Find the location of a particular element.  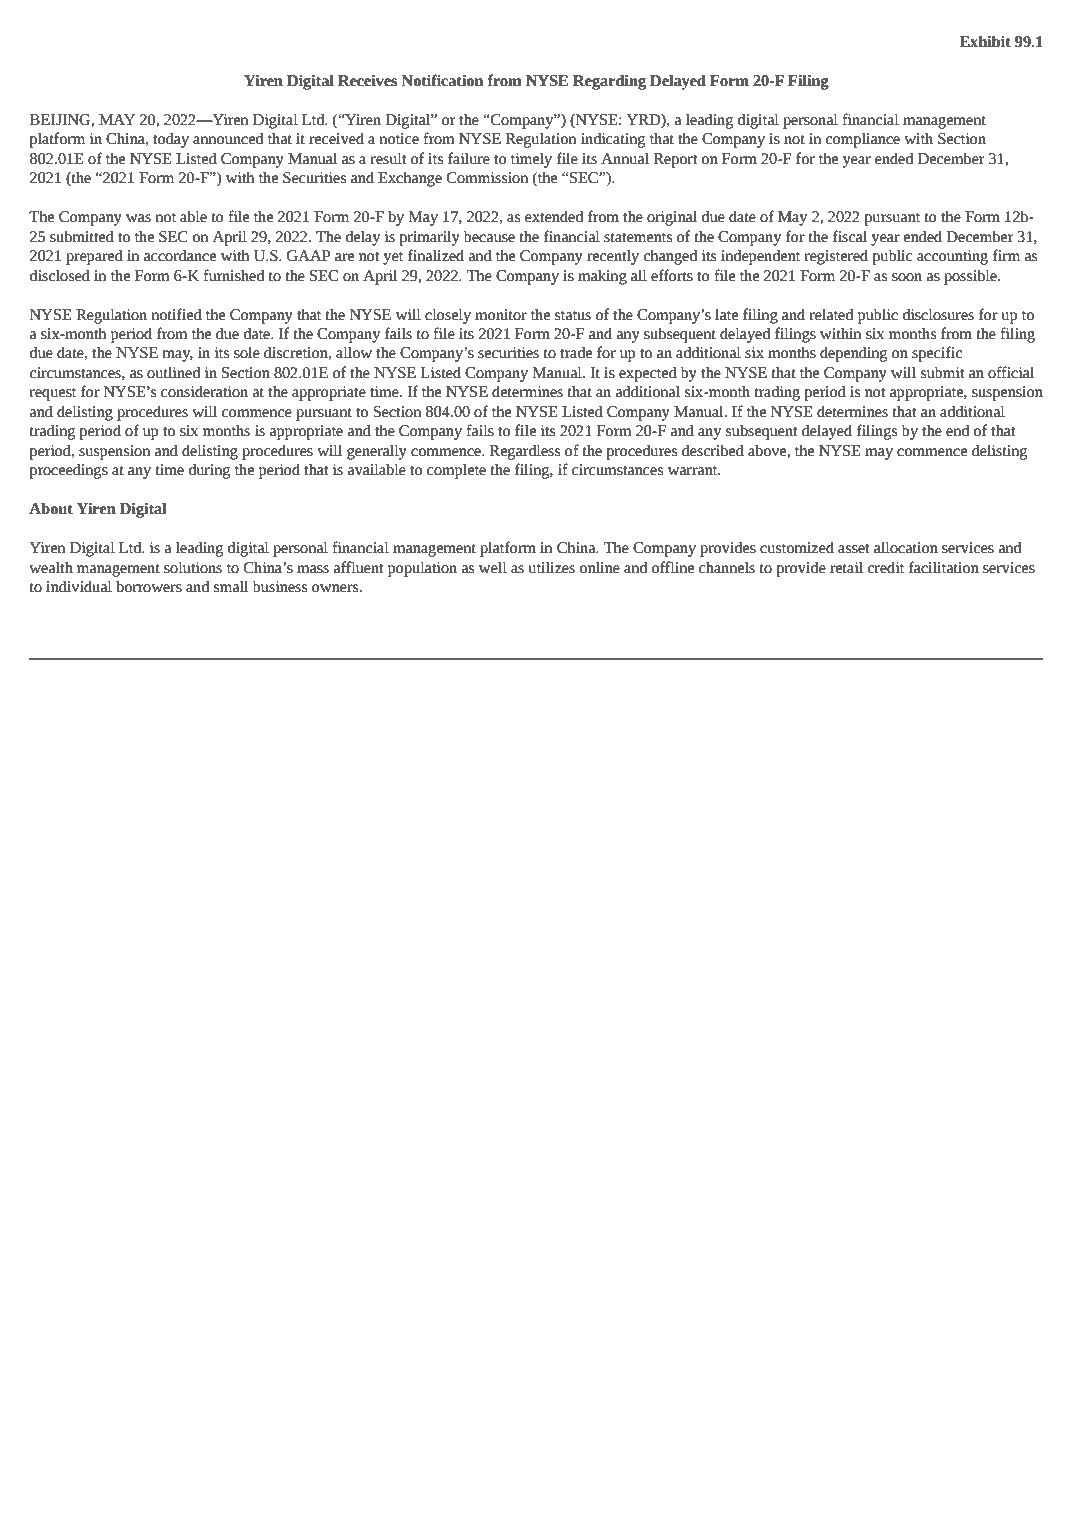

solutions is located at coordinates (193, 568).
